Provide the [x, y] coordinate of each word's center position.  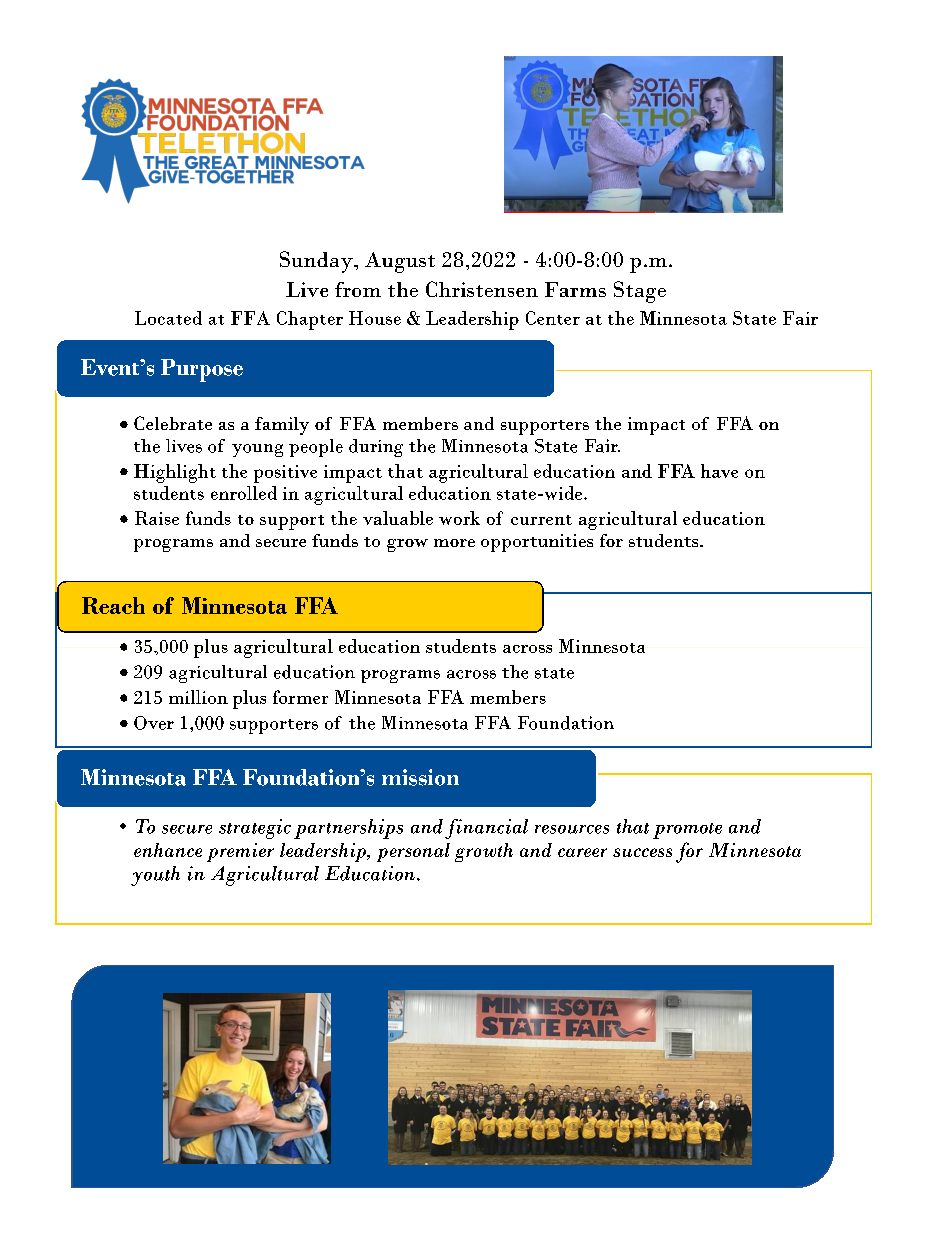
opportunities [537, 543]
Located [168, 318]
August [400, 262]
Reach [113, 605]
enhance [168, 850]
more [454, 543]
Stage [640, 292]
